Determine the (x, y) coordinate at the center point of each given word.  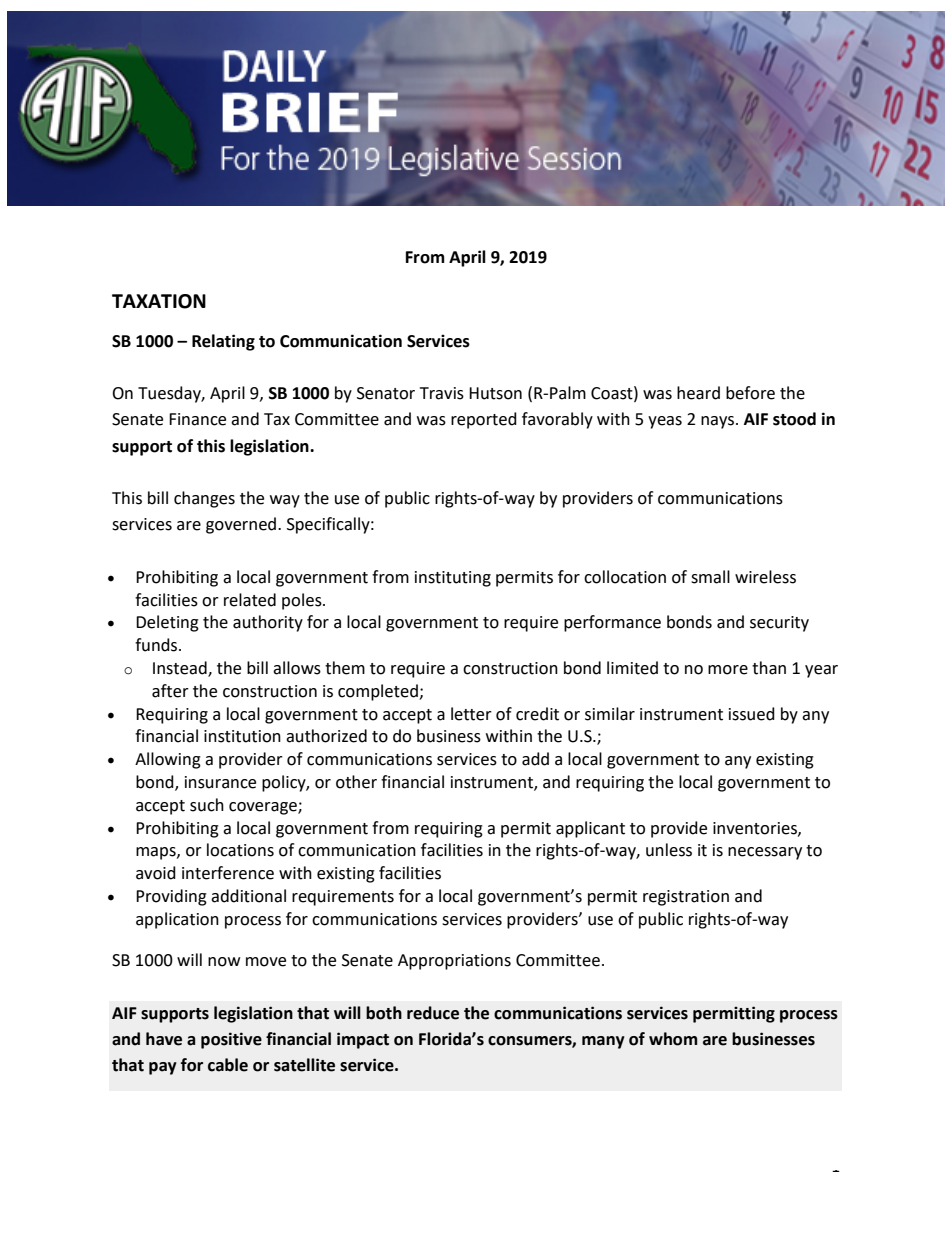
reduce (433, 1013)
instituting (453, 579)
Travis (442, 393)
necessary (765, 853)
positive (231, 1040)
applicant (590, 829)
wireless (765, 577)
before (750, 393)
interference (228, 873)
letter (471, 714)
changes (204, 499)
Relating (223, 342)
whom (673, 1039)
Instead (181, 669)
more (728, 670)
